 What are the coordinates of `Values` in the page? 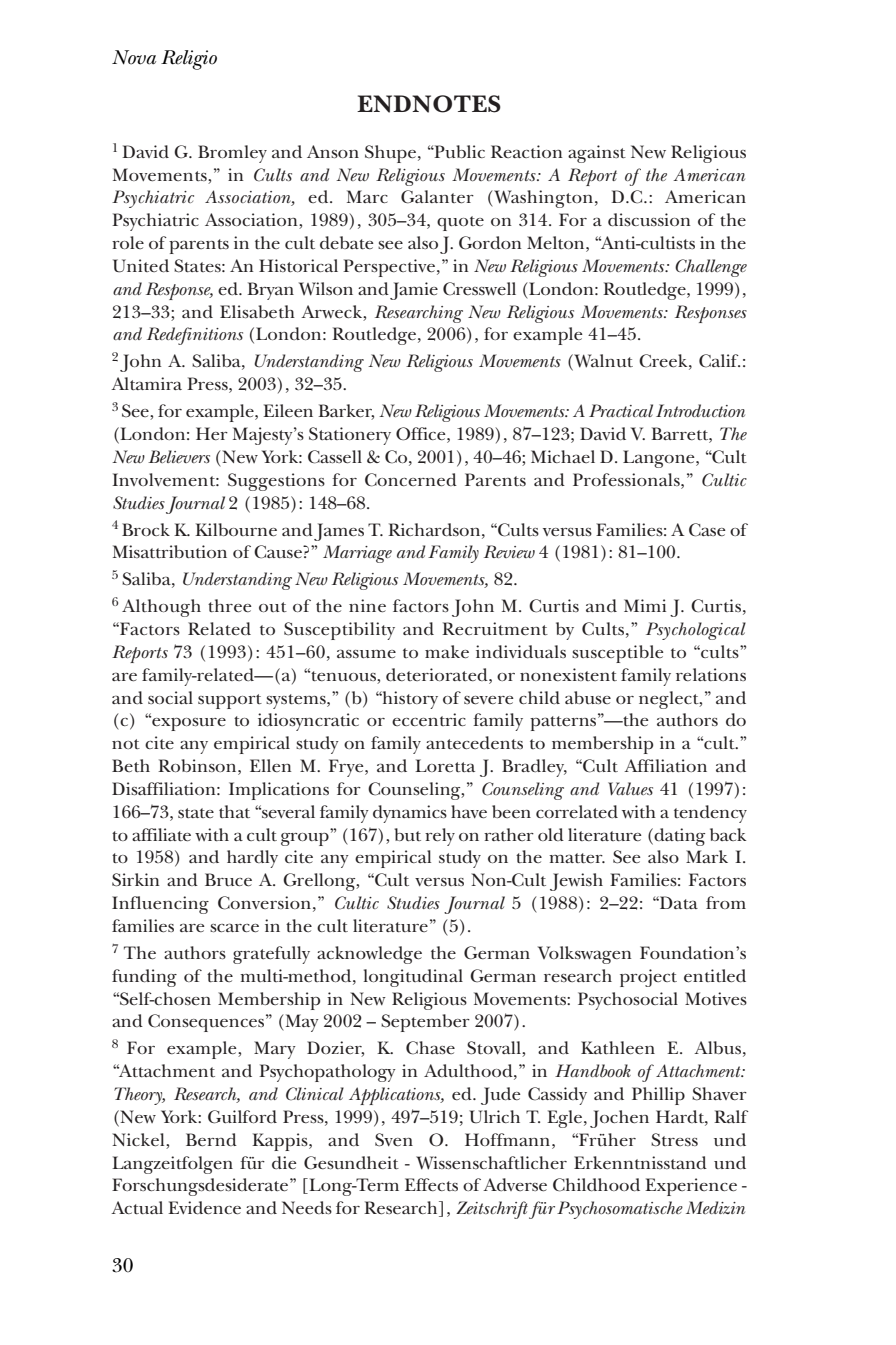 It's located at (630, 788).
